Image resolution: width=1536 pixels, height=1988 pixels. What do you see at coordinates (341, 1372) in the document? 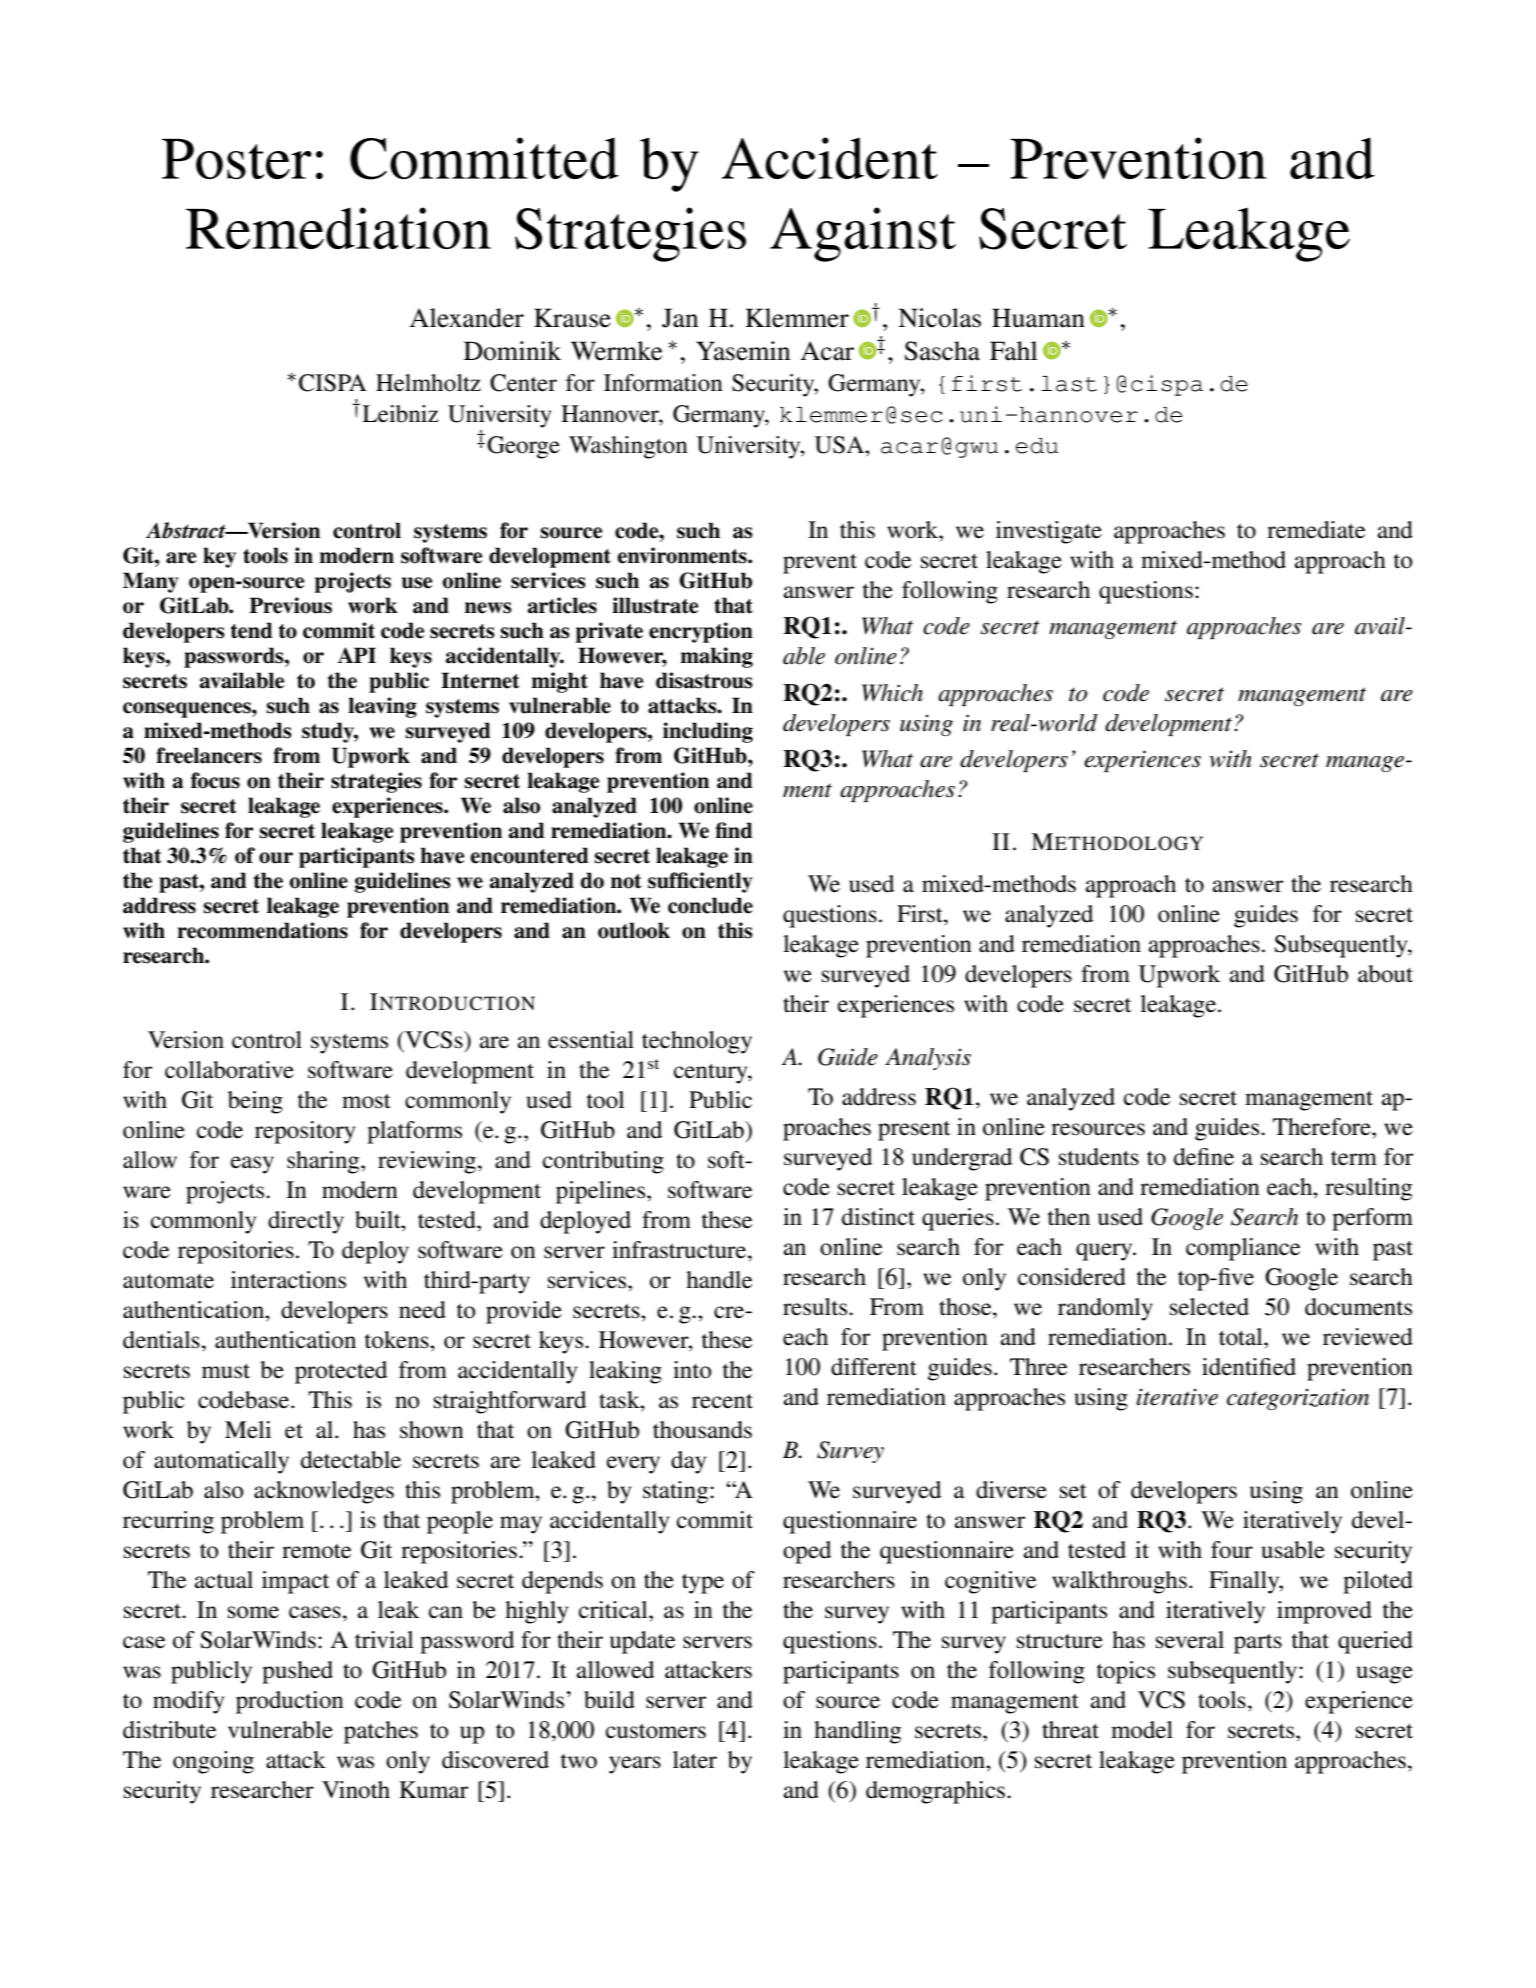
I see `protected` at bounding box center [341, 1372].
